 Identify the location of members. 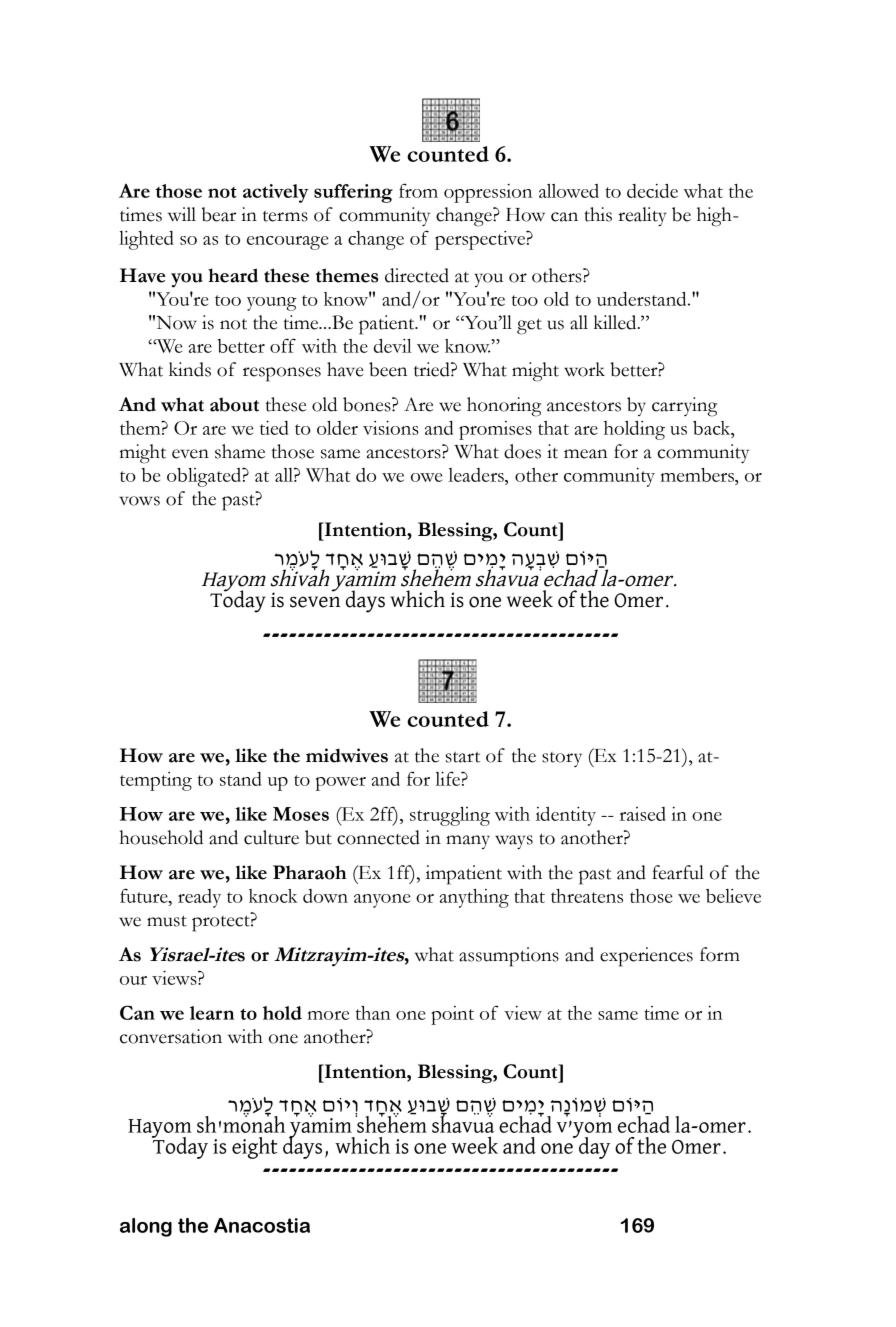
(698, 475).
